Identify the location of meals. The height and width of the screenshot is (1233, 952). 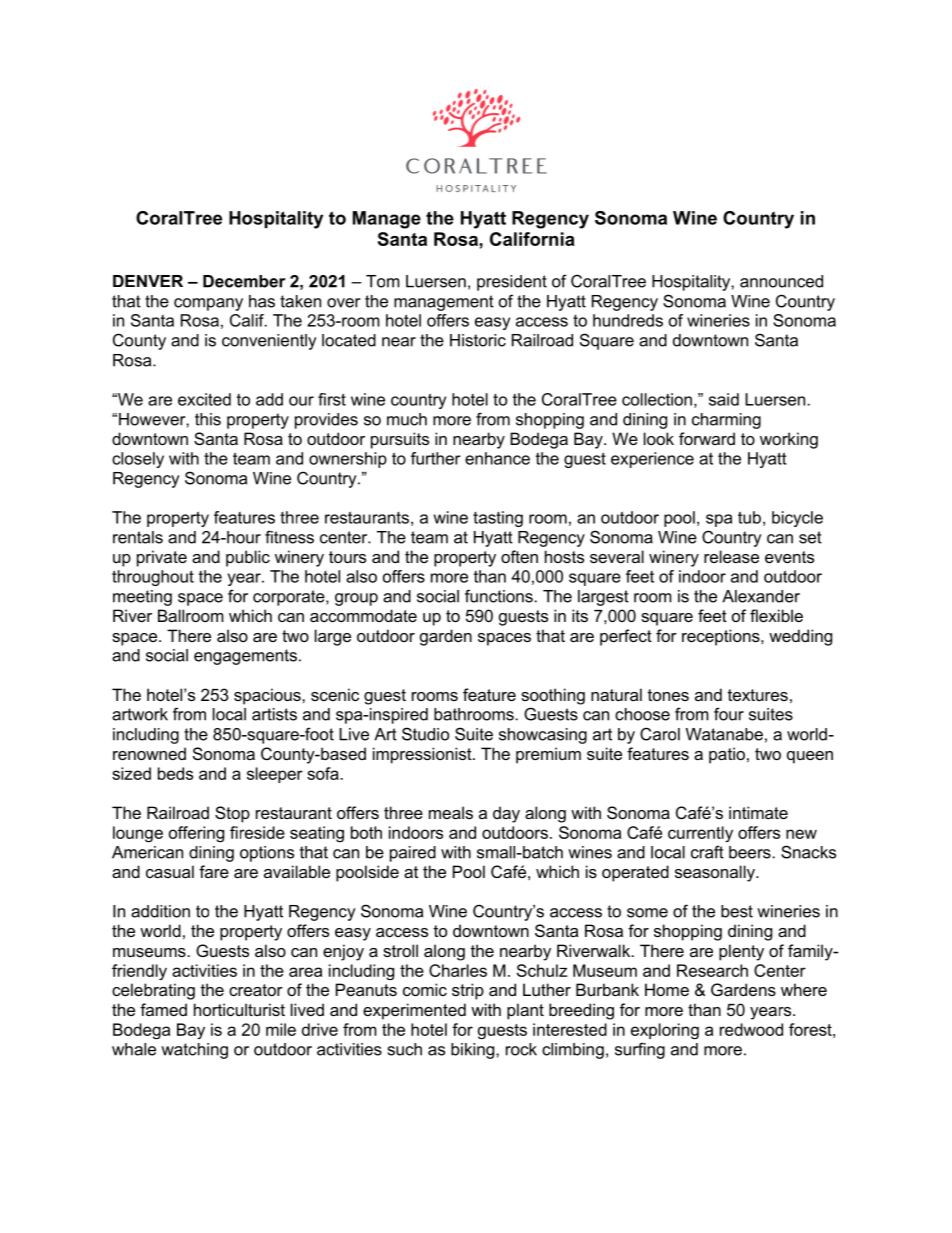
(451, 812).
